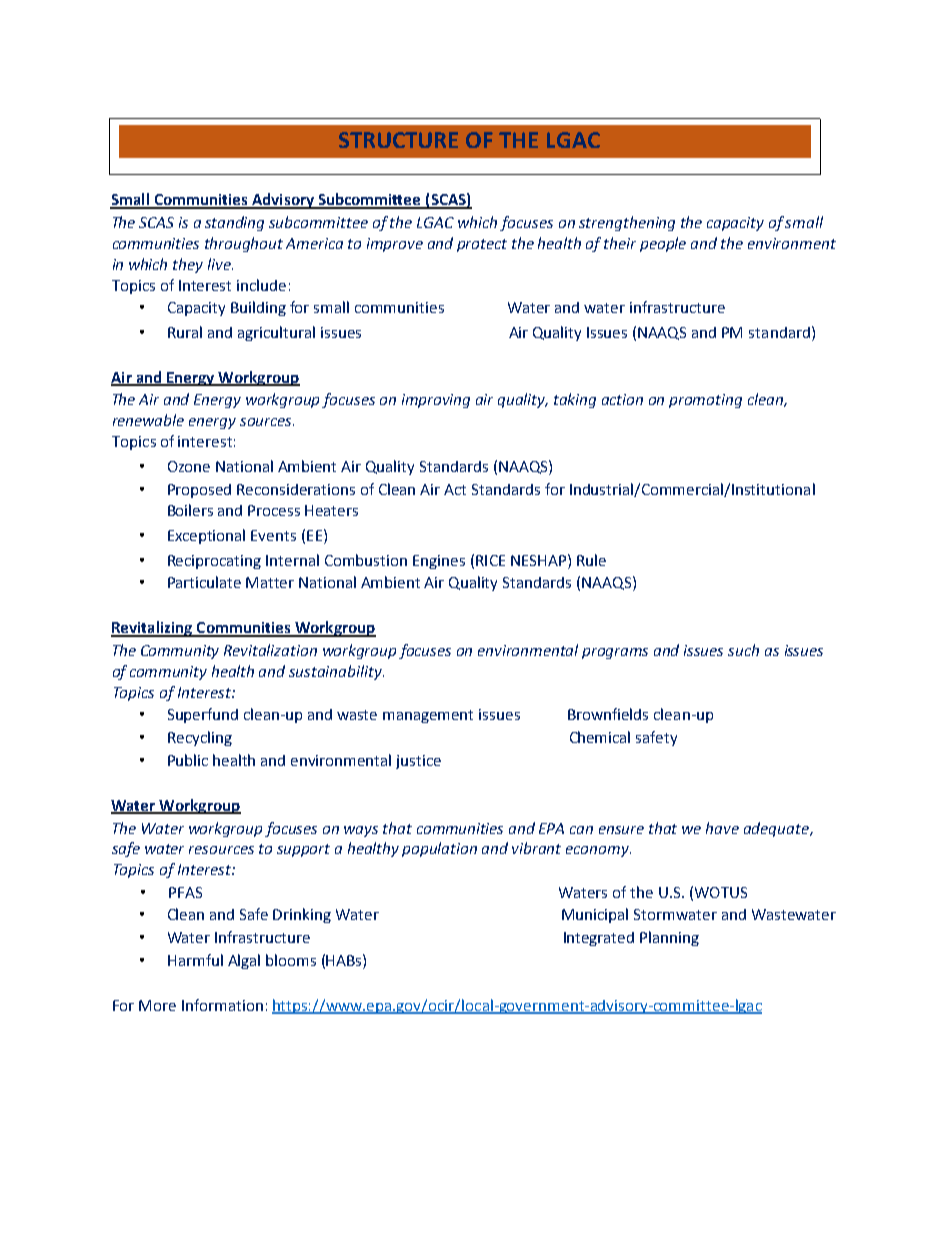  What do you see at coordinates (669, 938) in the screenshot?
I see `Planning` at bounding box center [669, 938].
